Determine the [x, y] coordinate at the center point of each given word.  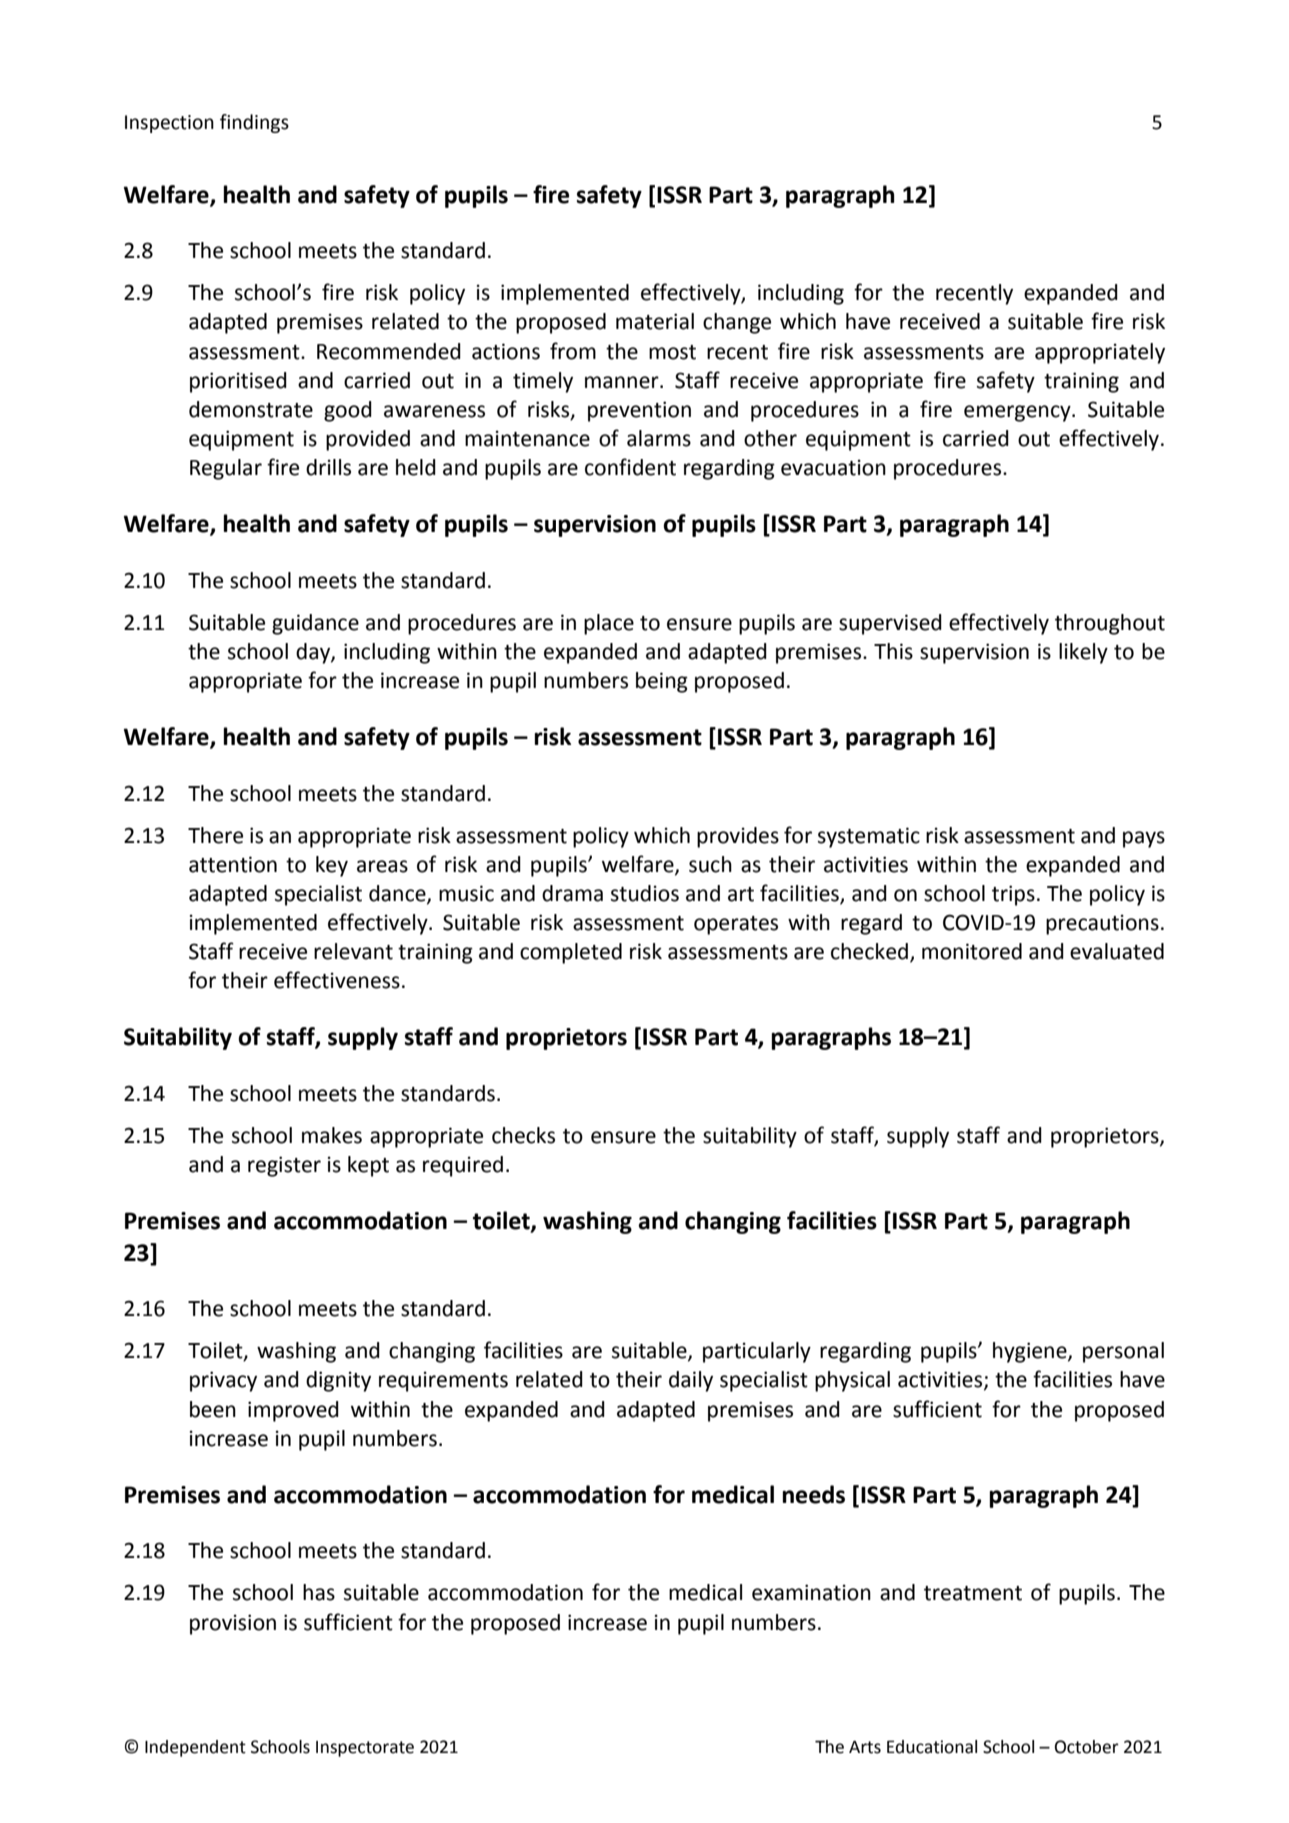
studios [645, 893]
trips [1013, 895]
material [655, 321]
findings [254, 123]
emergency [1018, 413]
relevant [353, 951]
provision [233, 1624]
